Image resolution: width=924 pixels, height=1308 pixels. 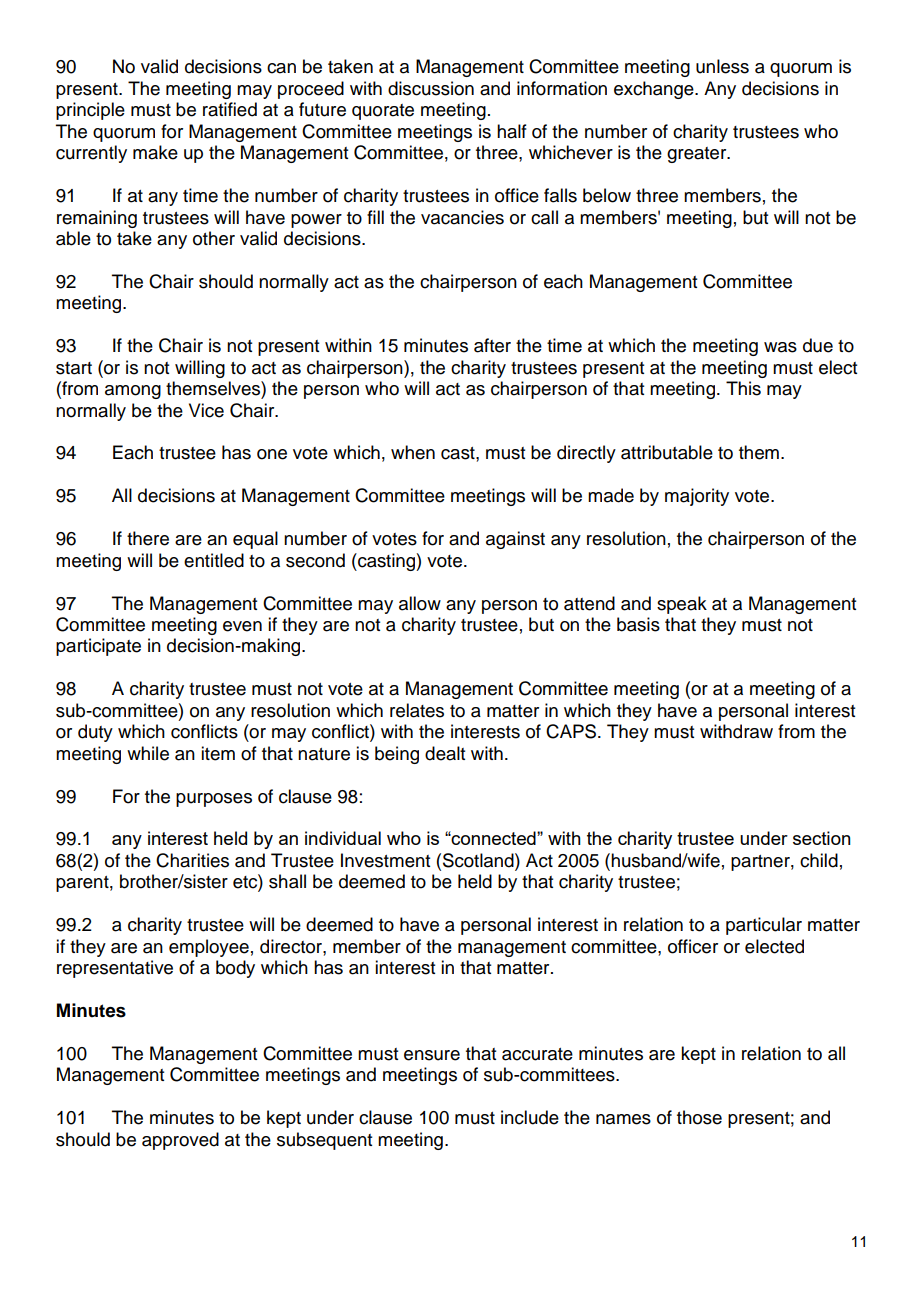 I want to click on discussion, so click(x=431, y=88).
